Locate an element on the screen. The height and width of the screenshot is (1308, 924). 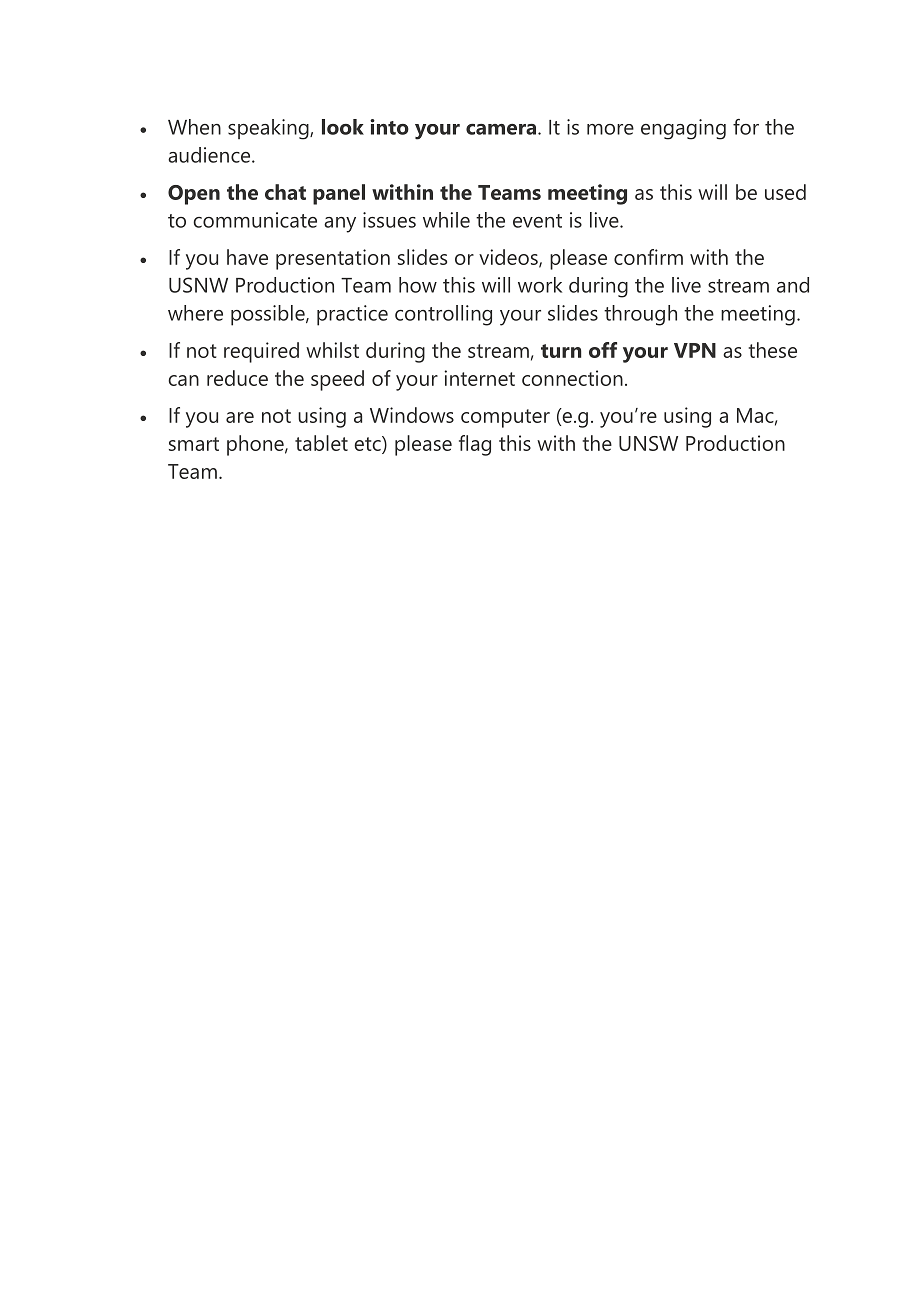
required is located at coordinates (261, 352).
